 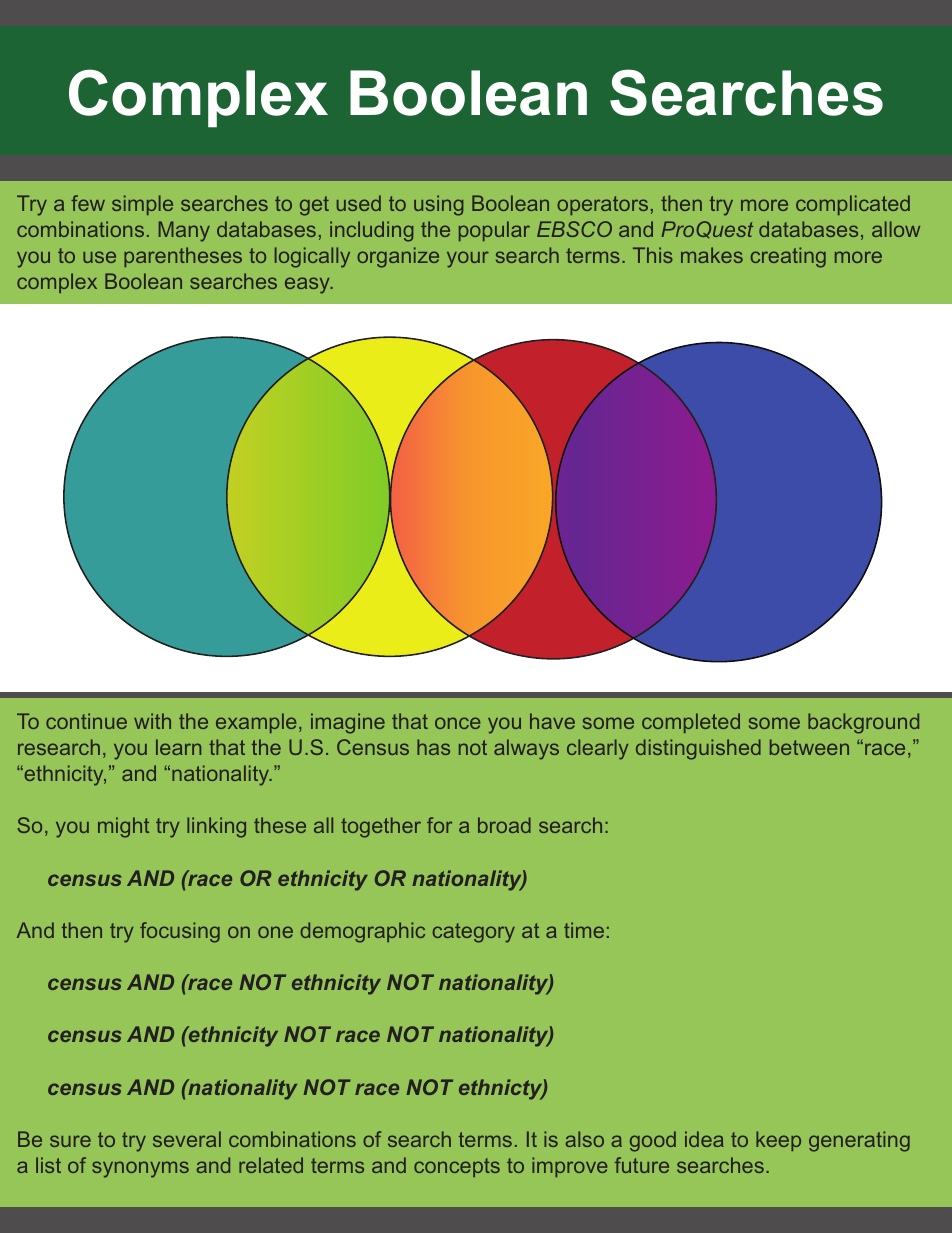 What do you see at coordinates (788, 257) in the page?
I see `creating` at bounding box center [788, 257].
